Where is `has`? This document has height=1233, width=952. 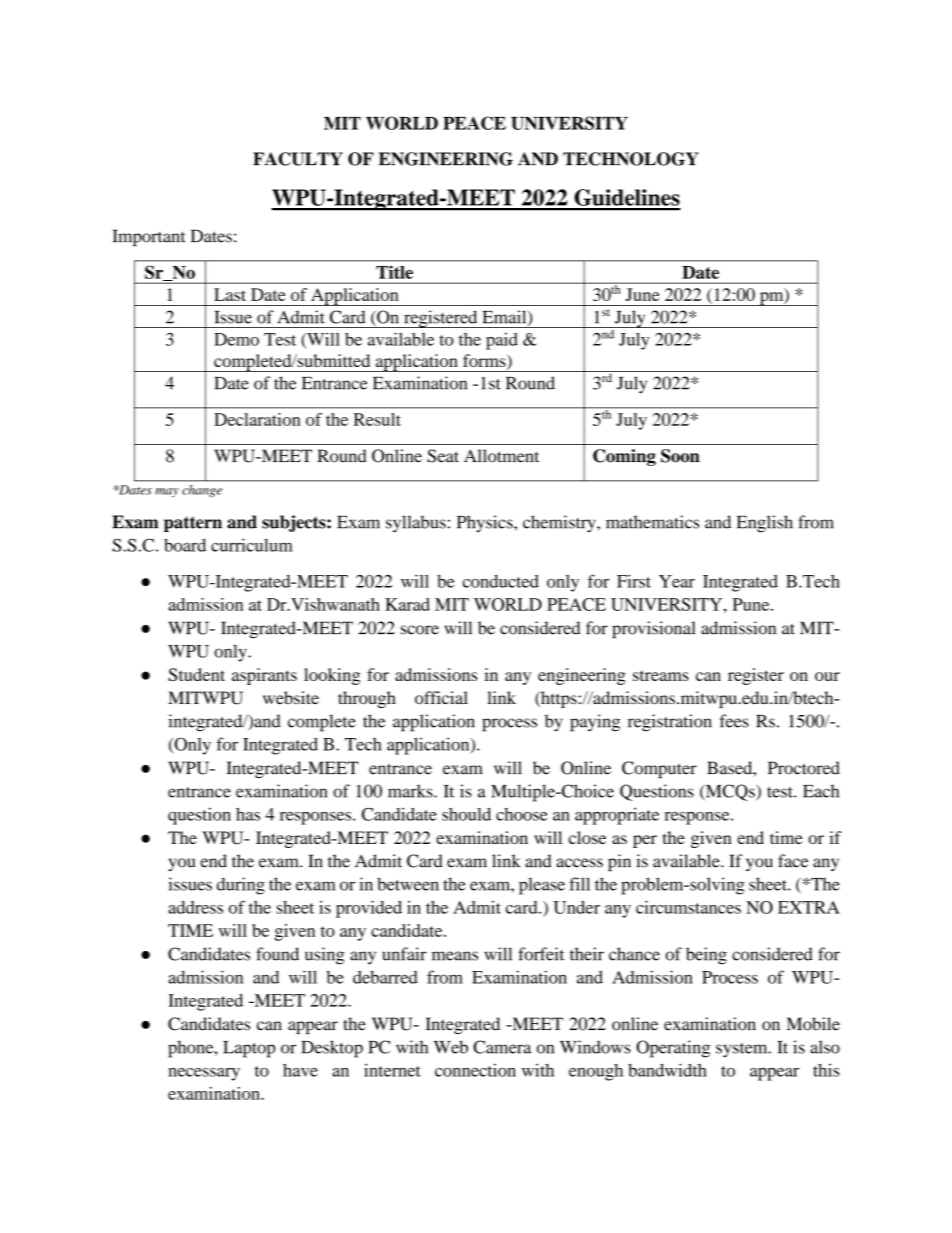 has is located at coordinates (248, 814).
